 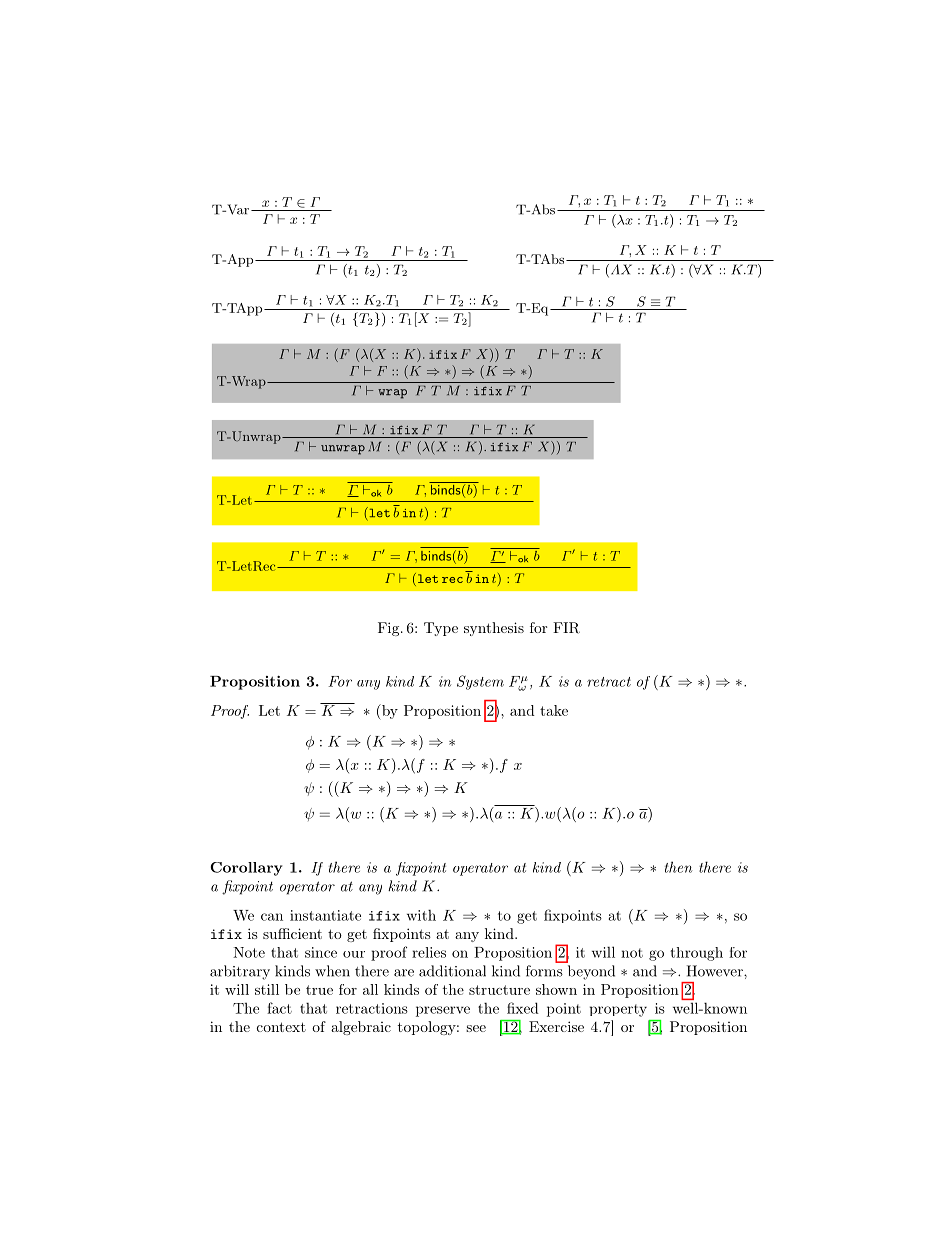 What do you see at coordinates (716, 971) in the screenshot?
I see `However` at bounding box center [716, 971].
